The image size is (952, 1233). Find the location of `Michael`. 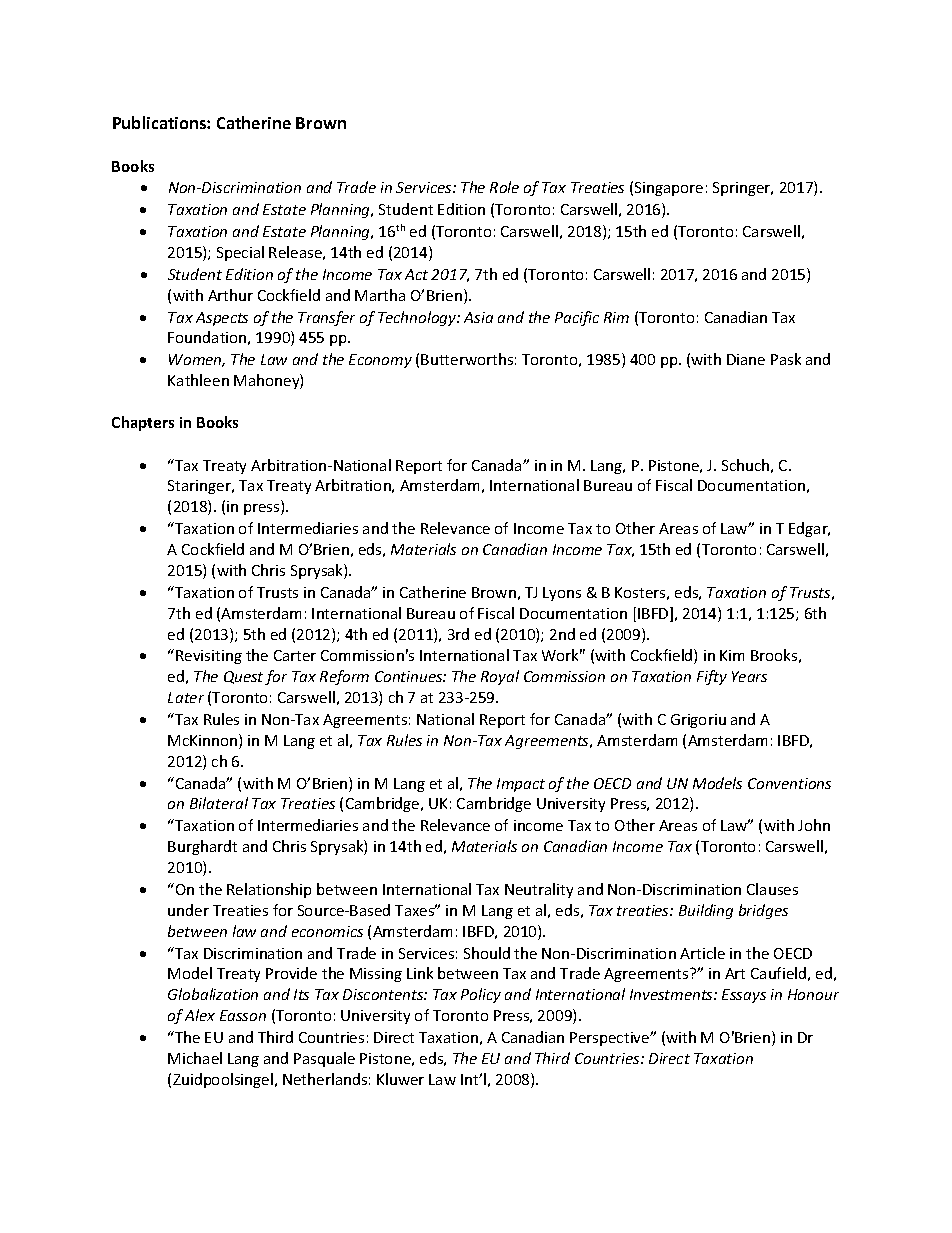

Michael is located at coordinates (195, 1058).
